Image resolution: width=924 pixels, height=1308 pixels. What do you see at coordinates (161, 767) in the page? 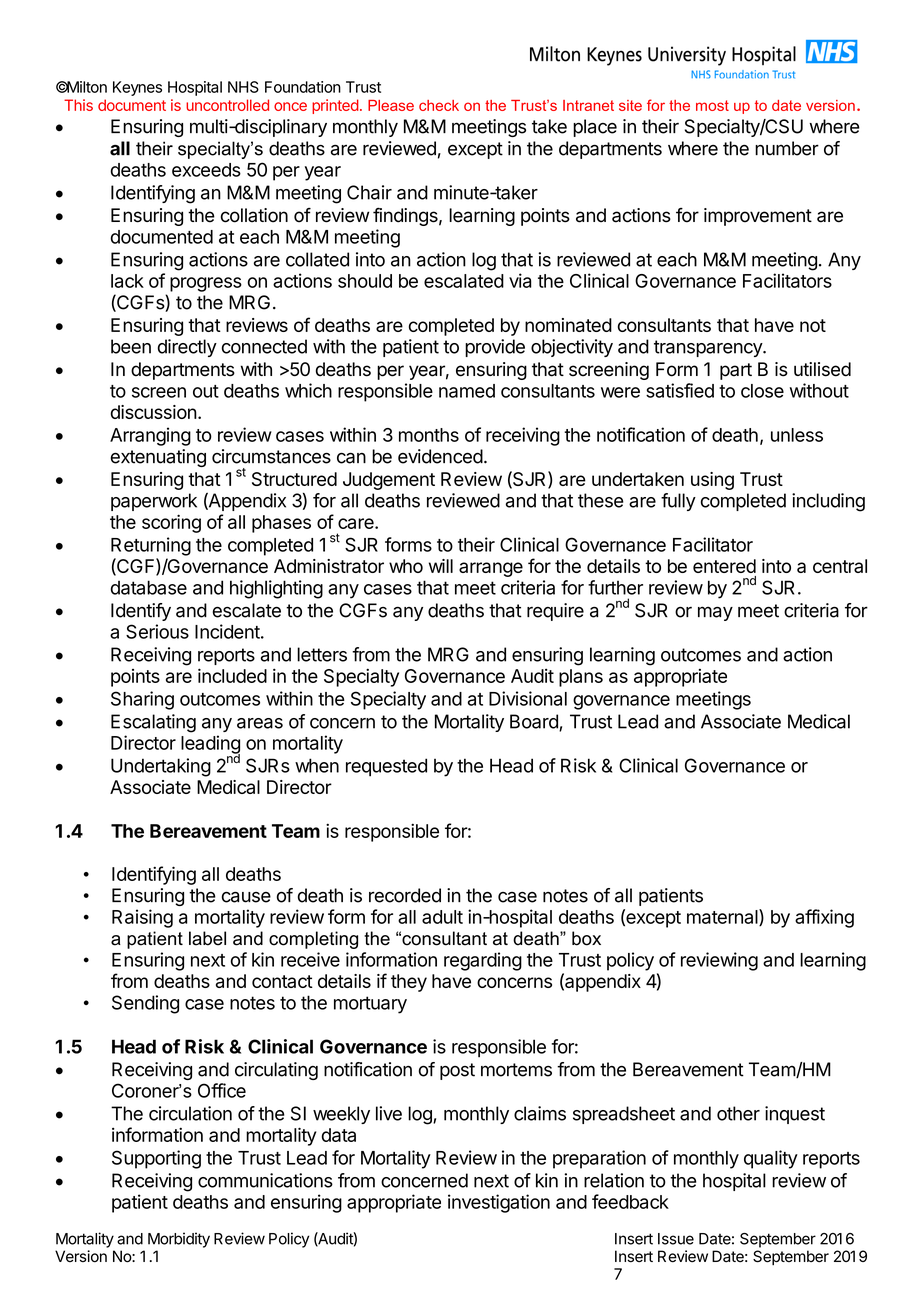
I see `Undertaking` at bounding box center [161, 767].
